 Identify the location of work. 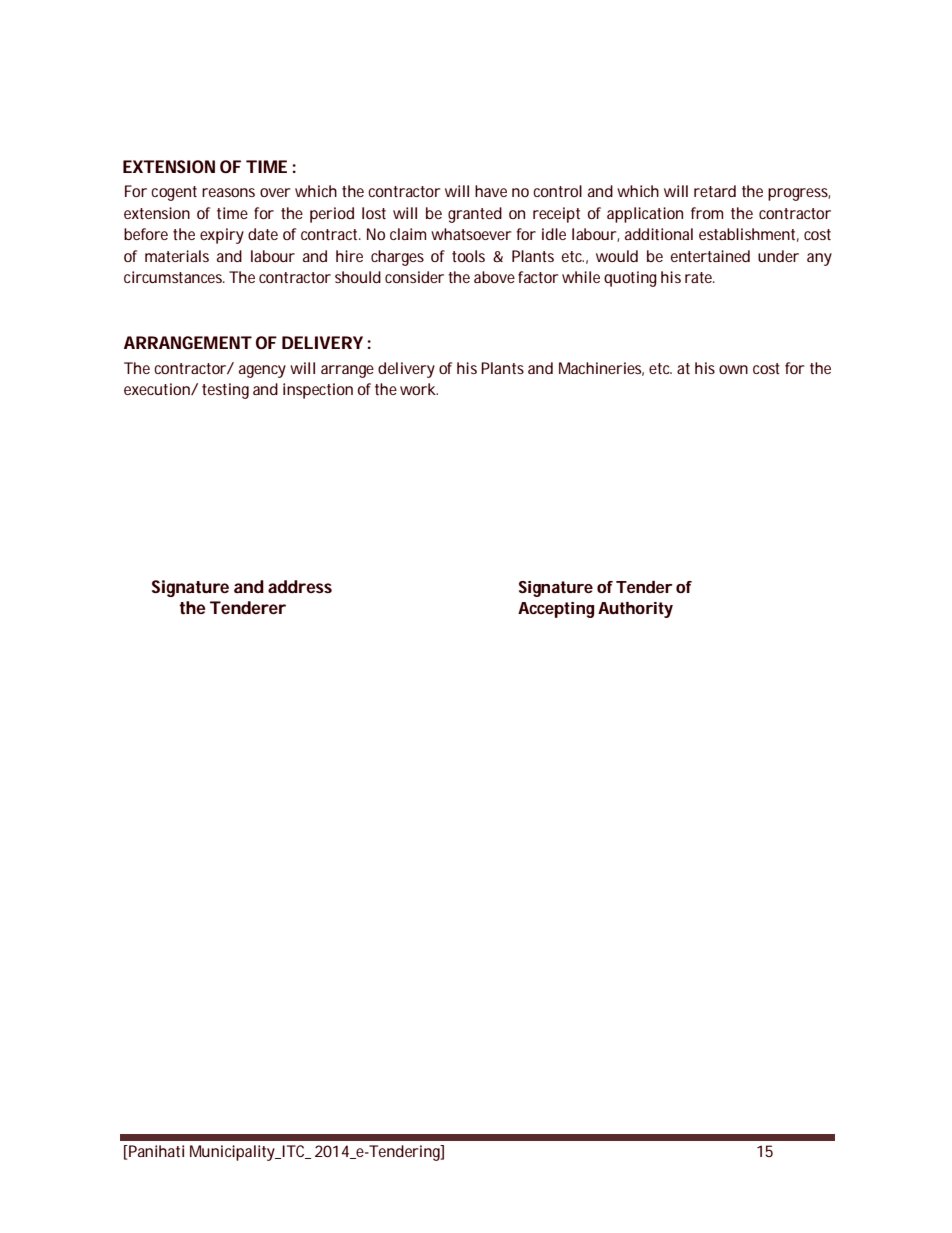
(418, 389).
